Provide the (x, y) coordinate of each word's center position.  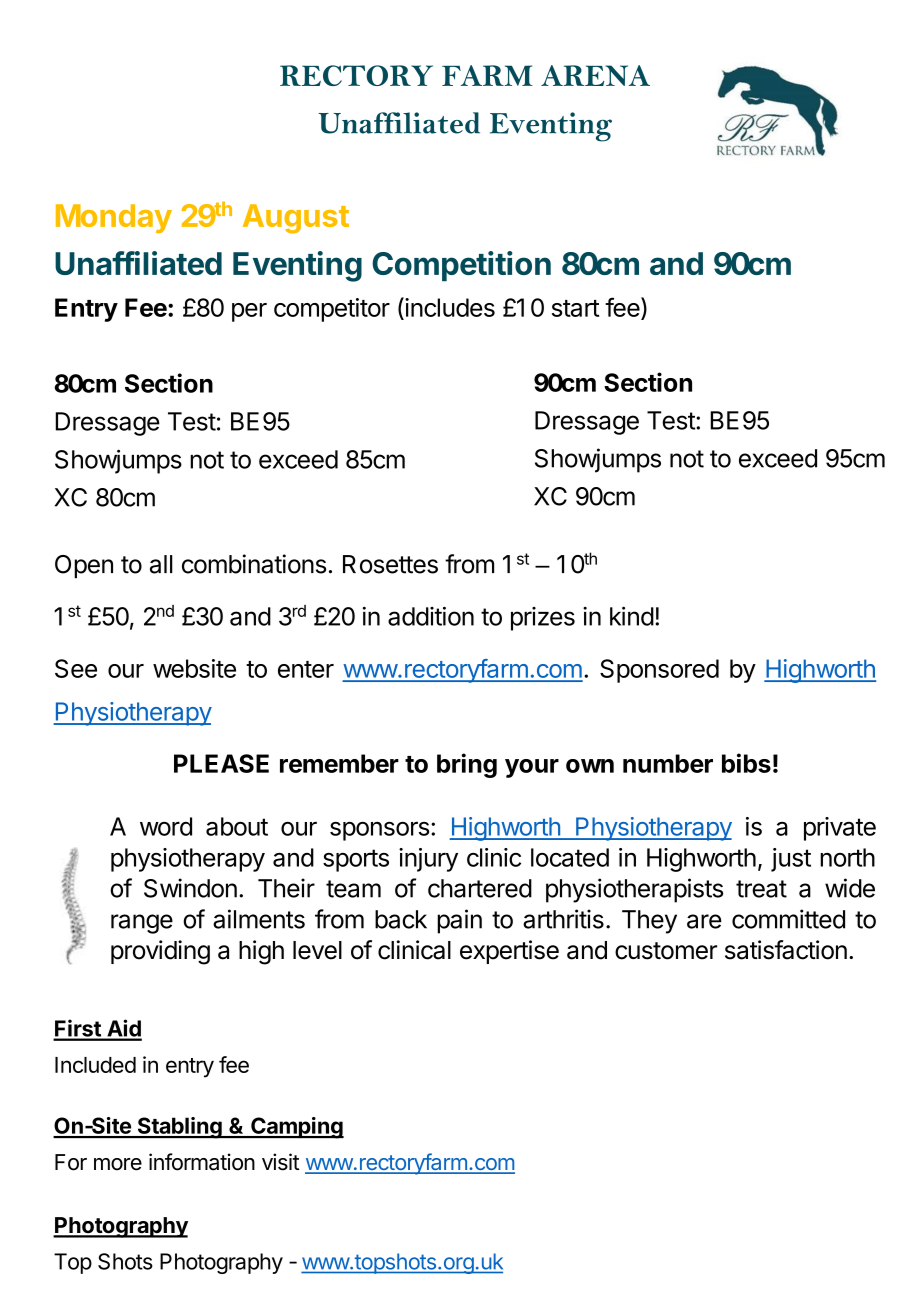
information (202, 1162)
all (161, 564)
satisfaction (786, 950)
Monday (114, 218)
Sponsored (659, 671)
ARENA (595, 75)
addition (431, 616)
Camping (296, 1128)
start (575, 308)
